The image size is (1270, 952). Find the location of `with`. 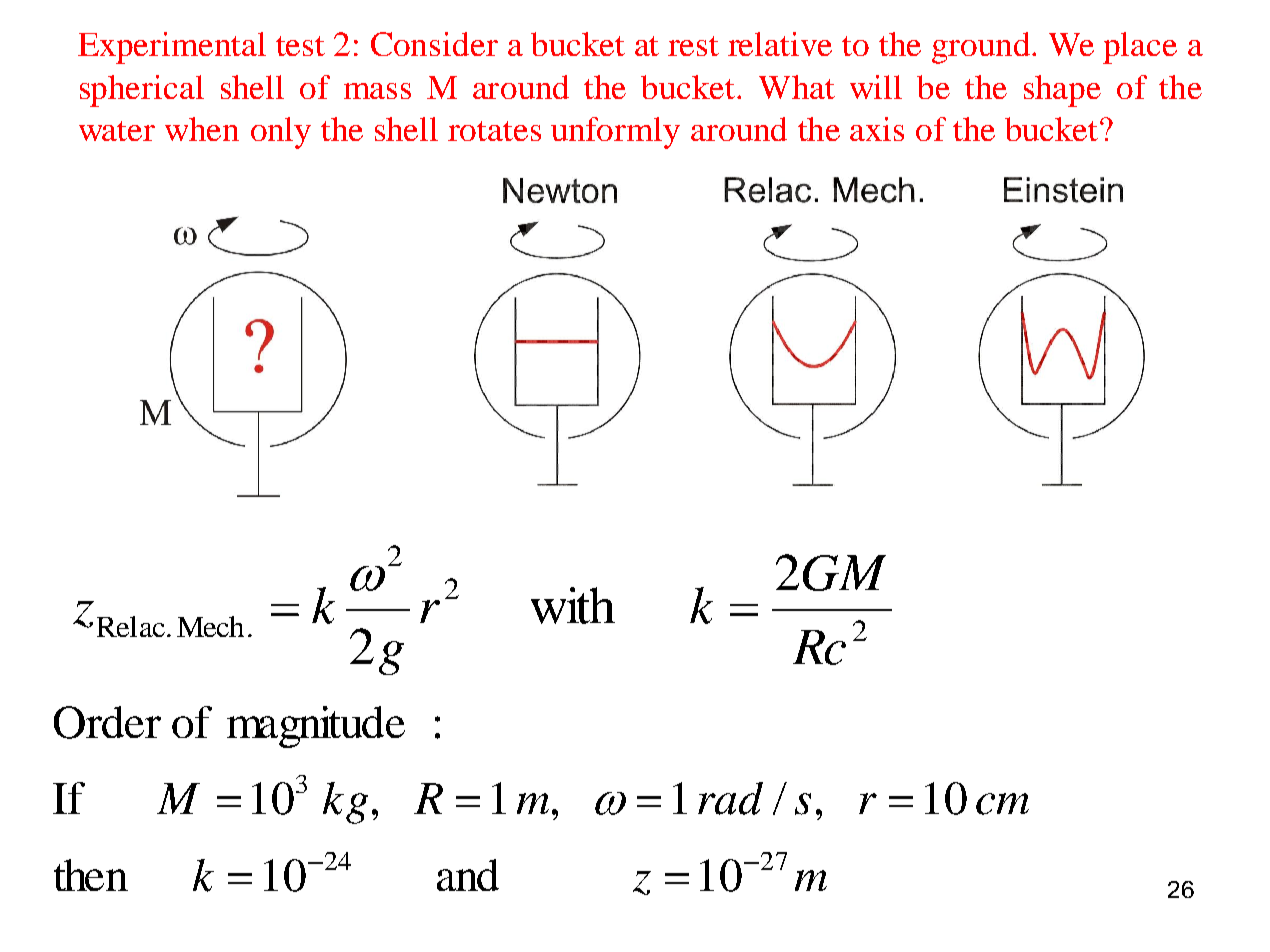

with is located at coordinates (573, 605).
